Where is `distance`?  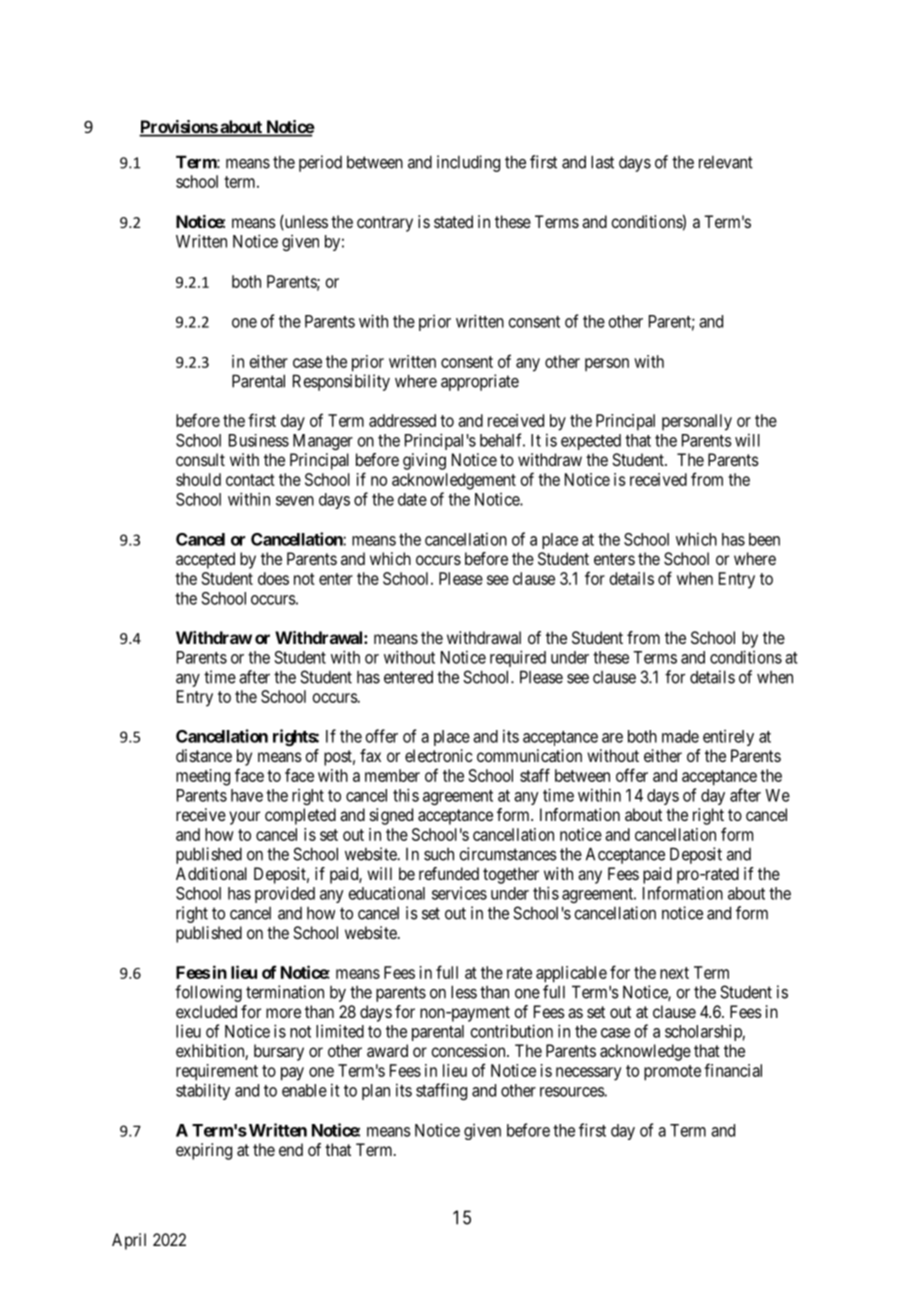
distance is located at coordinates (204, 755).
